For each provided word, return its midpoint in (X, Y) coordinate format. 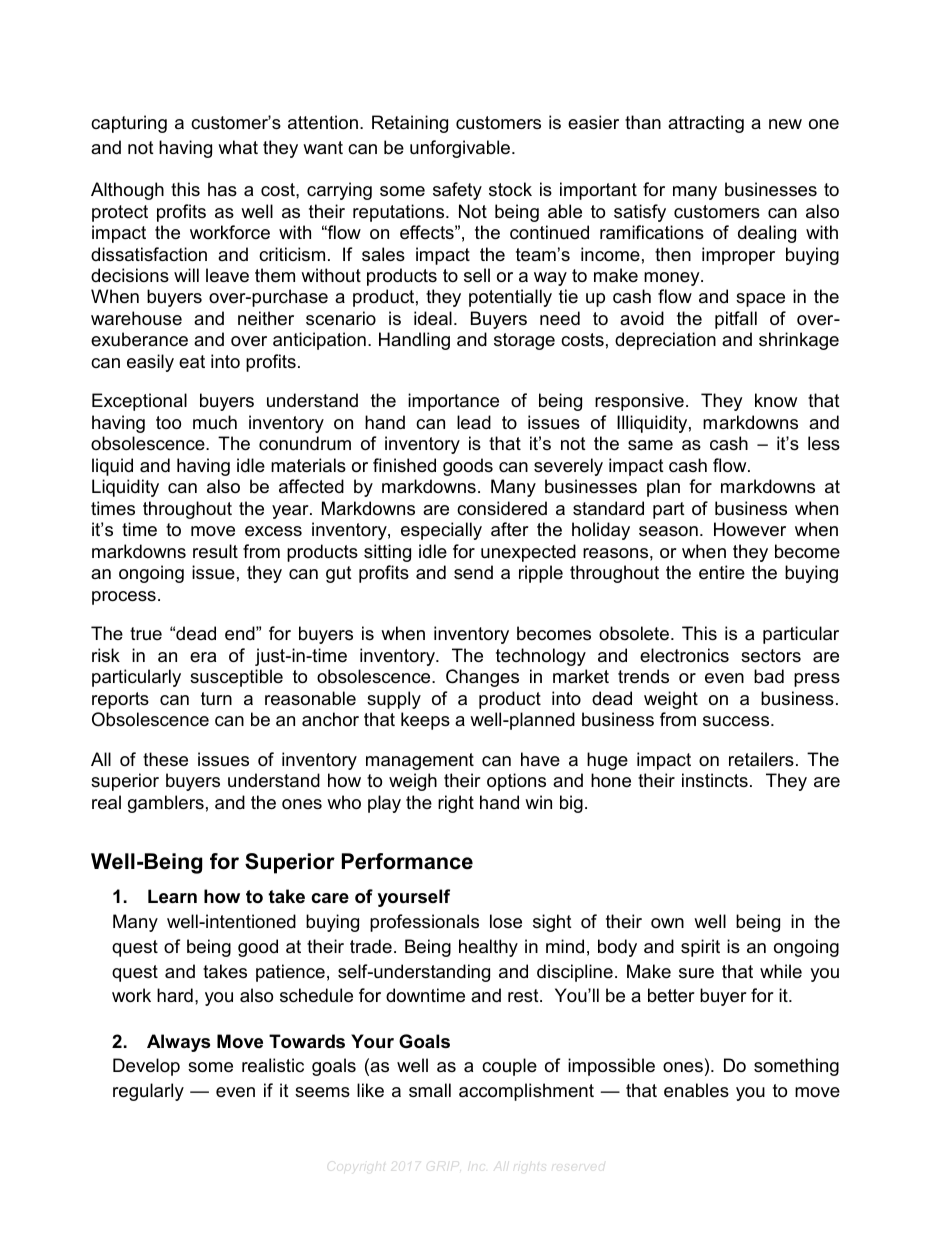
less (824, 443)
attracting (706, 124)
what (238, 147)
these (165, 759)
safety (457, 191)
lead (474, 422)
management (420, 761)
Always (178, 1043)
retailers (761, 759)
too (168, 423)
